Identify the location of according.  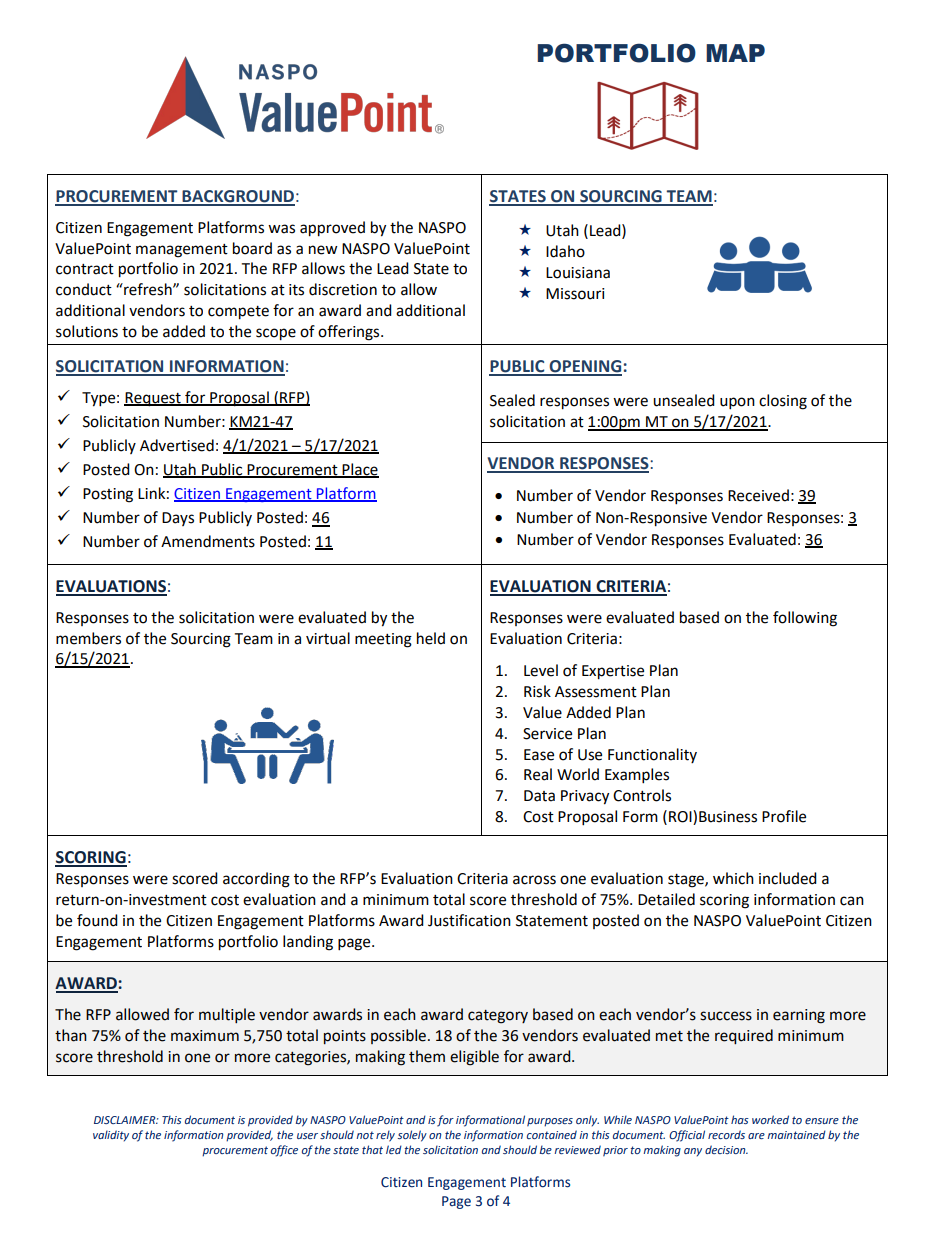
(256, 880).
